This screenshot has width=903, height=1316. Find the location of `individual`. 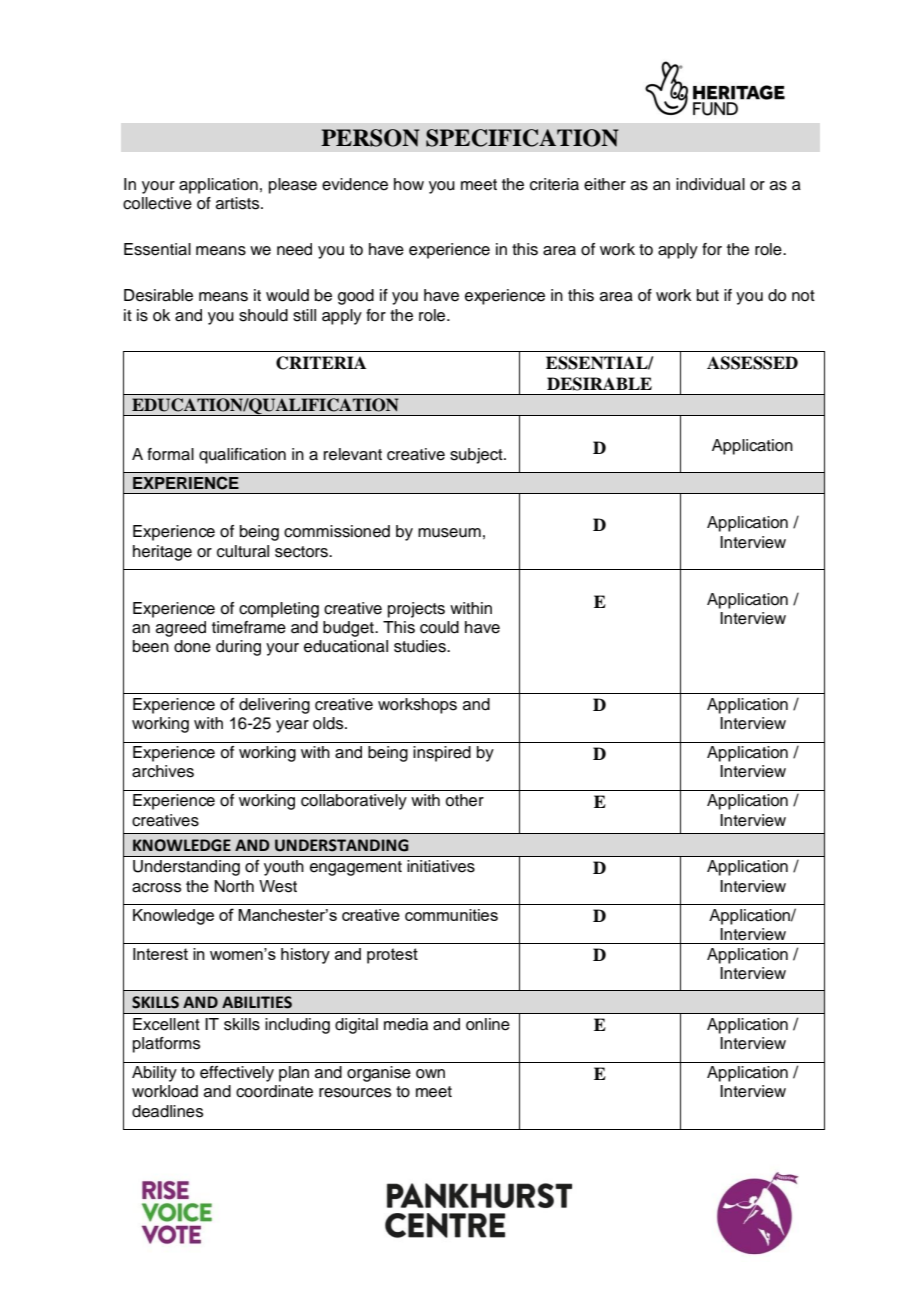

individual is located at coordinates (710, 184).
